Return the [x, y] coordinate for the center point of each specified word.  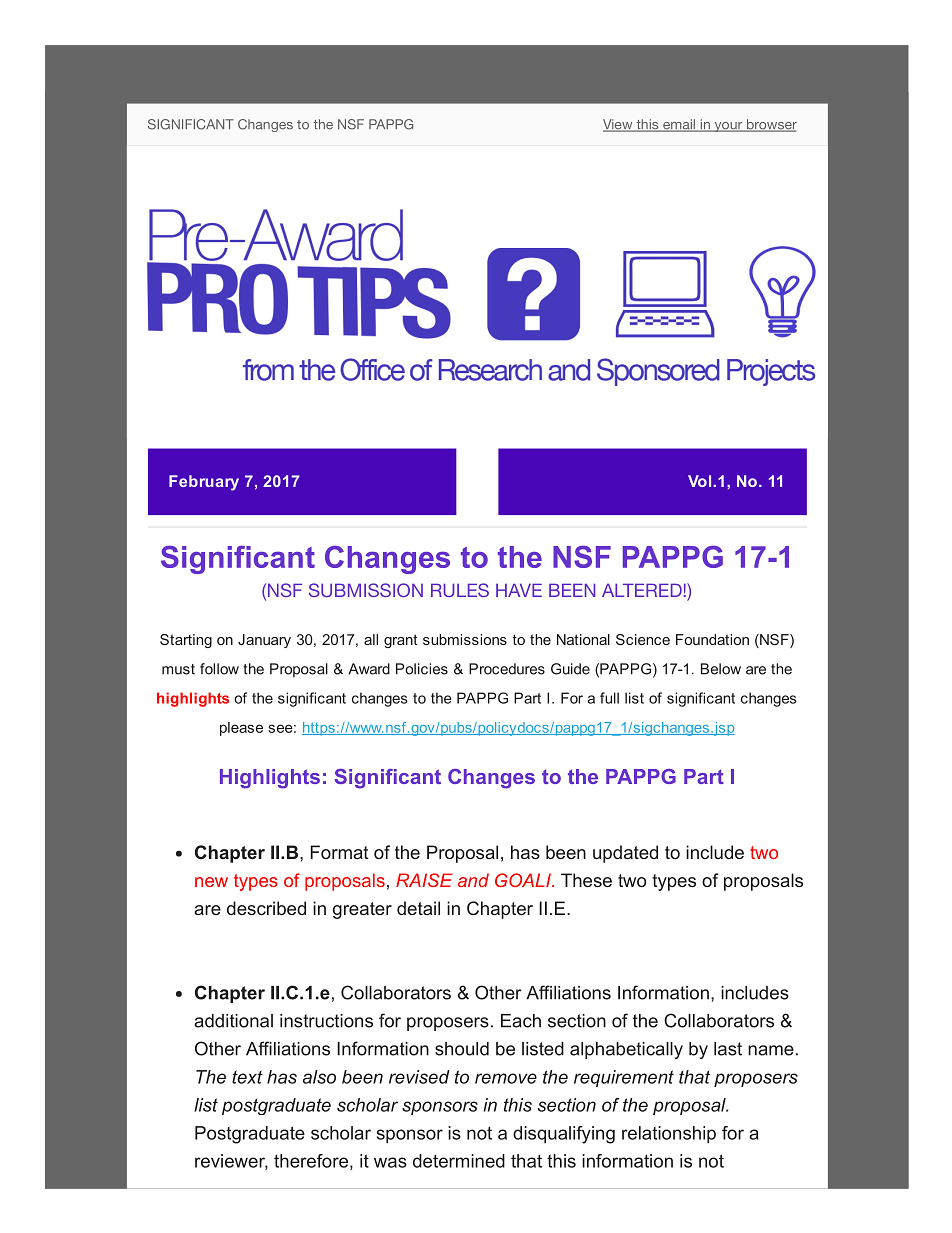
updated [625, 854]
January [264, 641]
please [241, 729]
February [204, 483]
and [473, 880]
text [247, 1077]
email [679, 125]
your [728, 127]
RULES [460, 590]
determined [459, 1161]
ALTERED [643, 590]
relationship [669, 1135]
